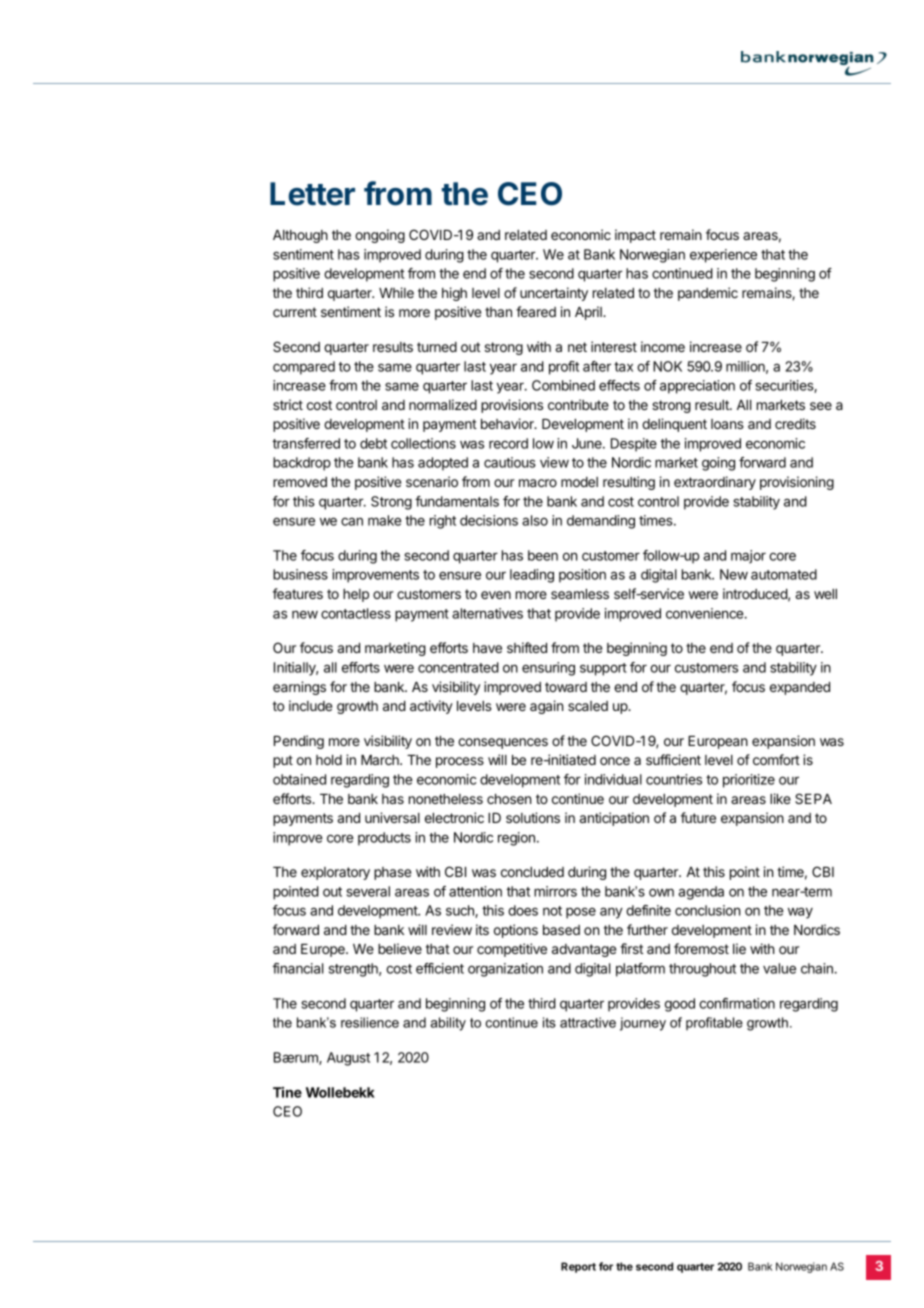 The width and height of the document is (924, 1308). Describe the element at coordinates (329, 760) in the document. I see `hold` at that location.
